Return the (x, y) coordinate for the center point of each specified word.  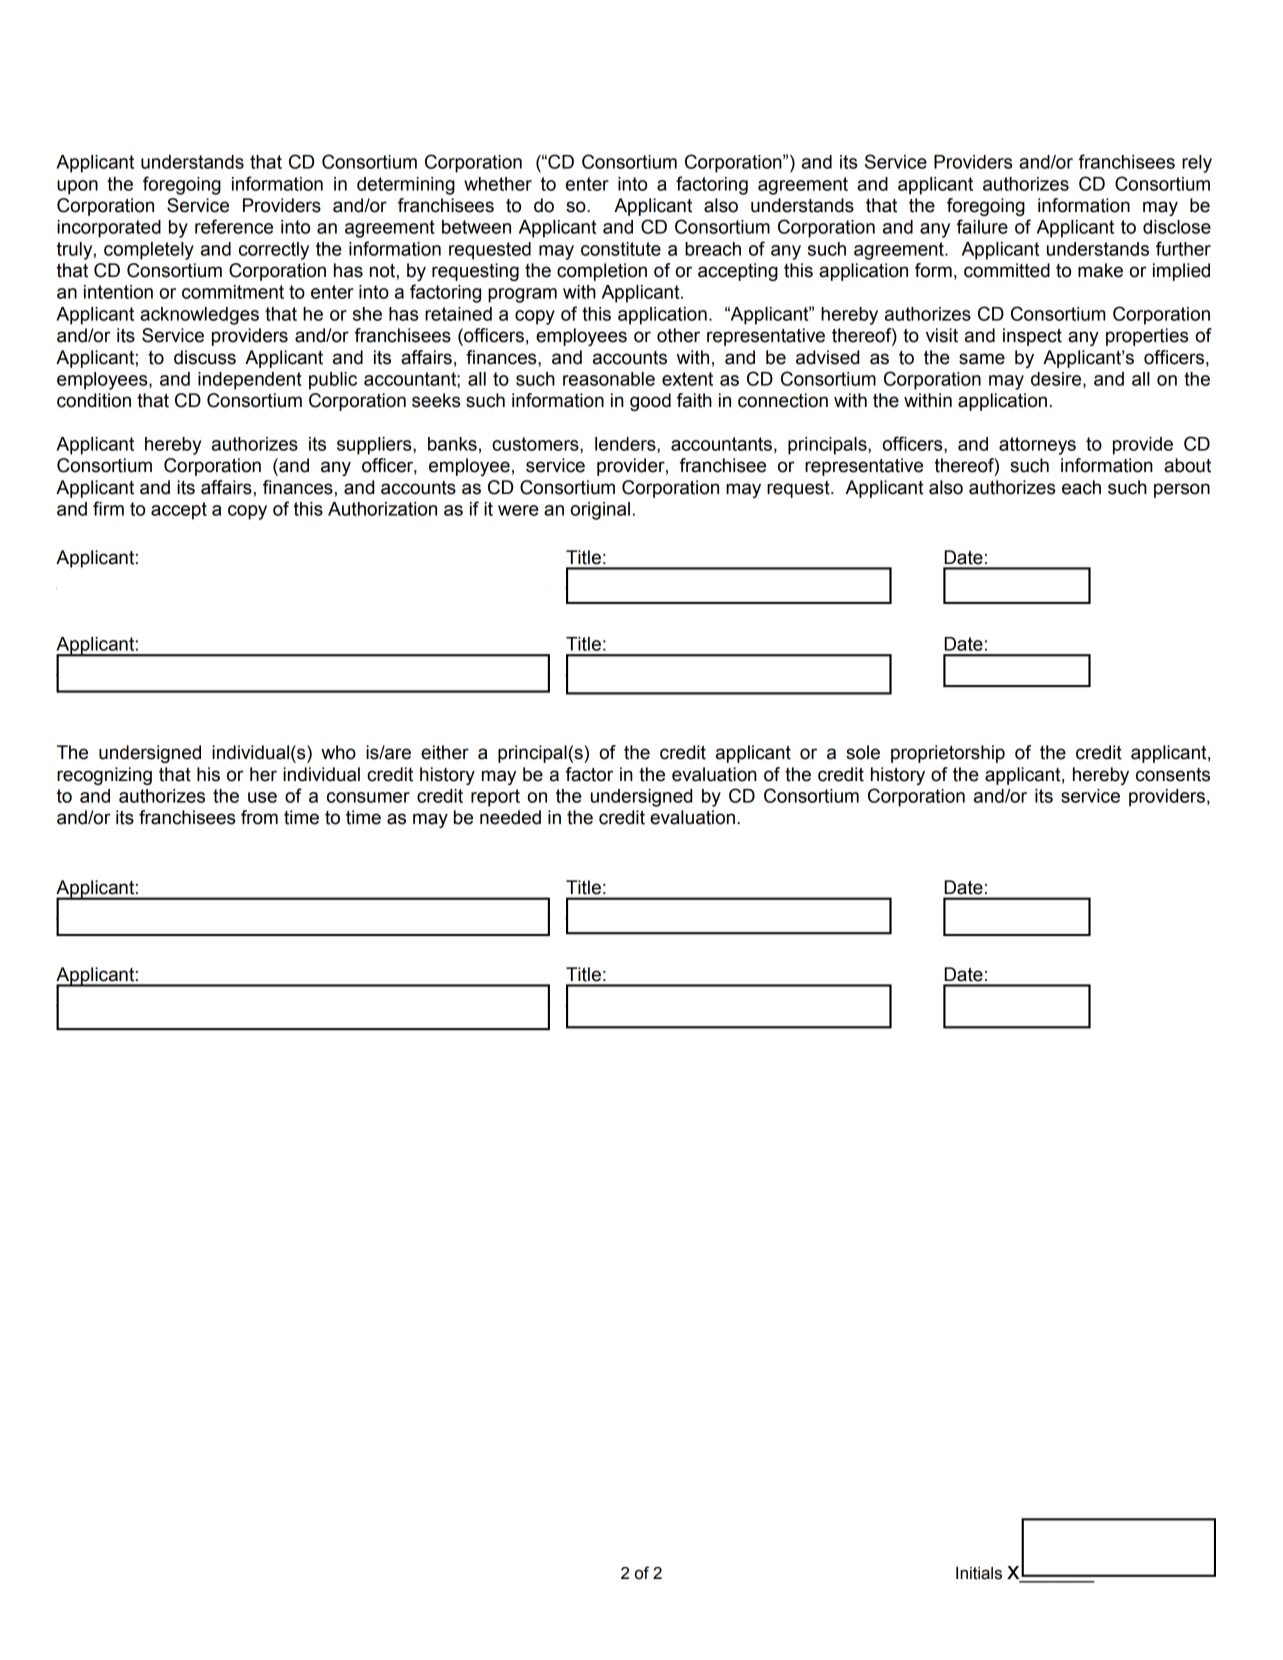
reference (234, 226)
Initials (979, 1573)
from (259, 817)
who (338, 752)
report (495, 798)
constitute (621, 249)
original (600, 511)
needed (510, 817)
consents (1173, 775)
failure (982, 226)
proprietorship (948, 754)
